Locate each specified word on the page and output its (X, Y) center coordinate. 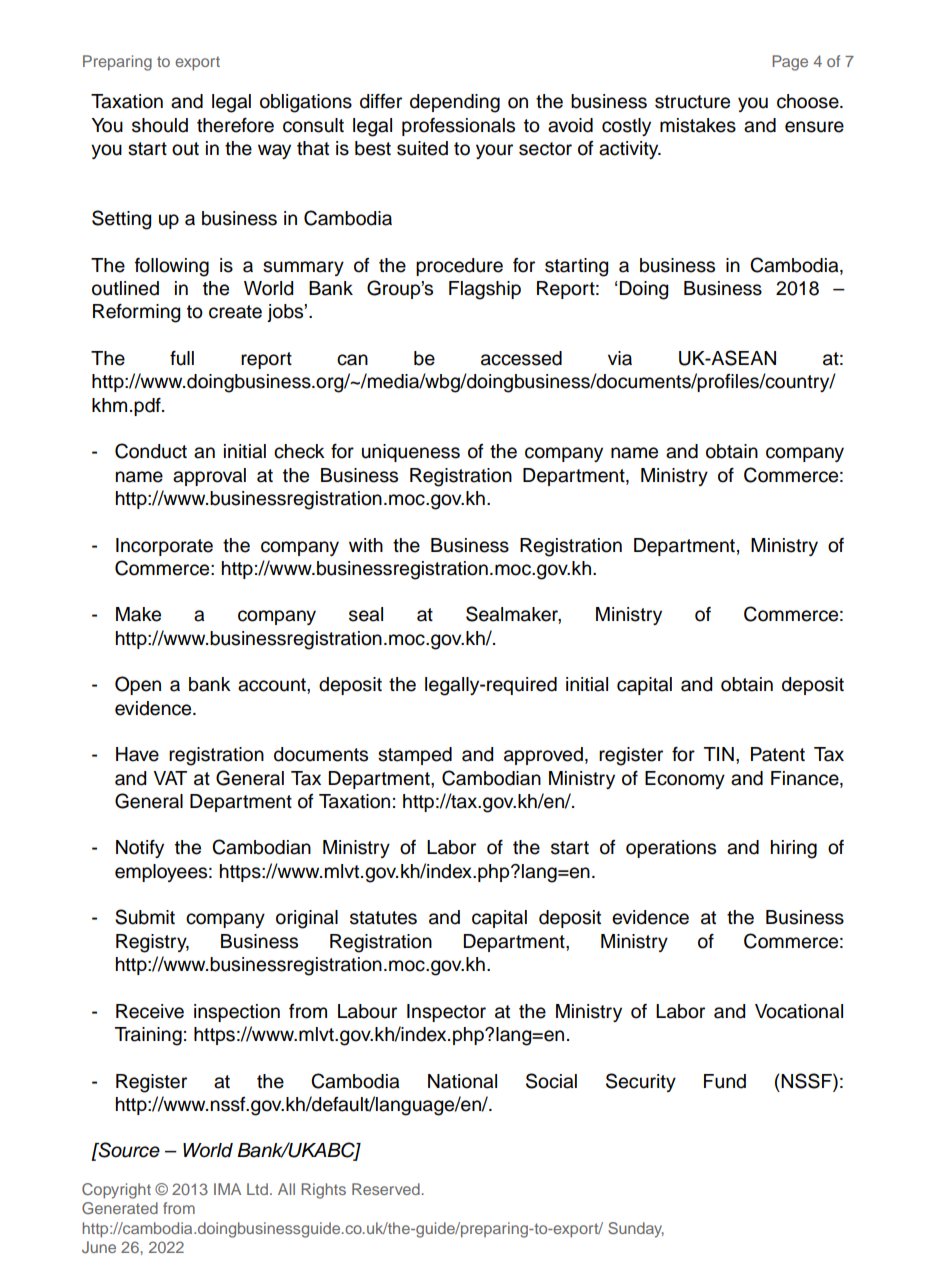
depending (455, 103)
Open (138, 685)
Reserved (386, 1189)
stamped (415, 756)
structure (692, 102)
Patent (778, 754)
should (160, 125)
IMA (227, 1189)
